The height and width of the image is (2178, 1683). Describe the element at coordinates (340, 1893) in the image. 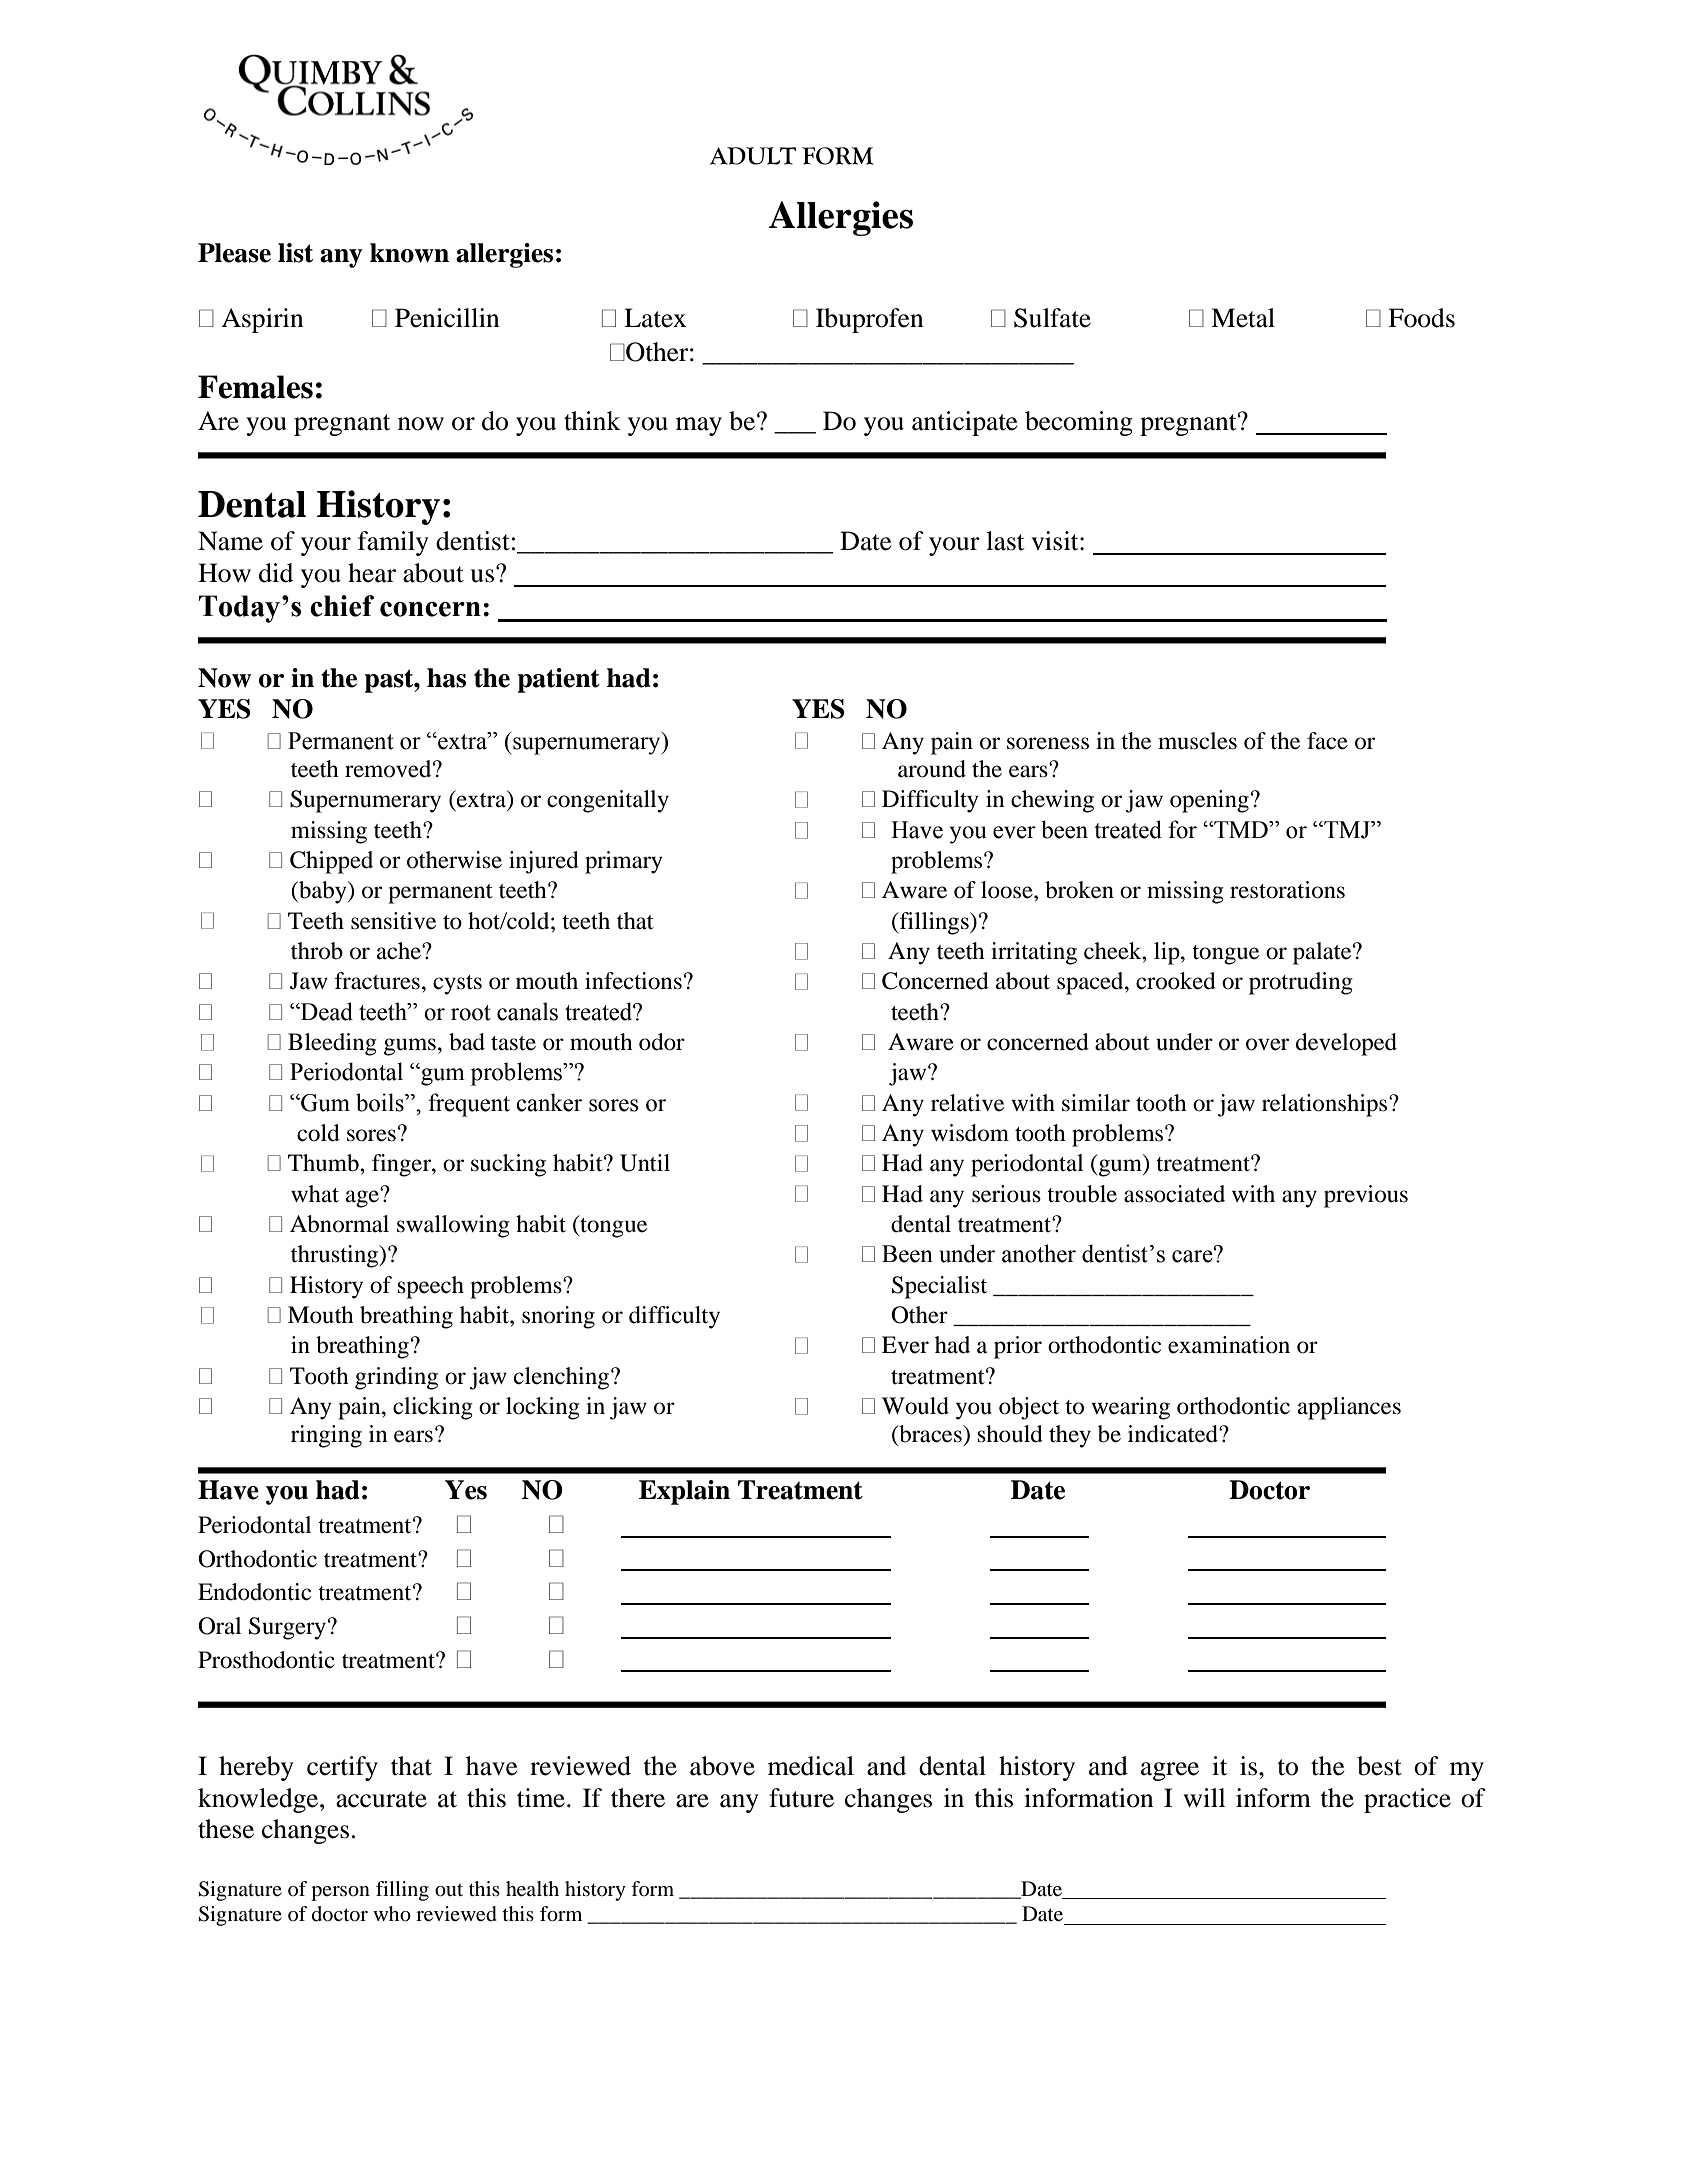

I see `person` at that location.
